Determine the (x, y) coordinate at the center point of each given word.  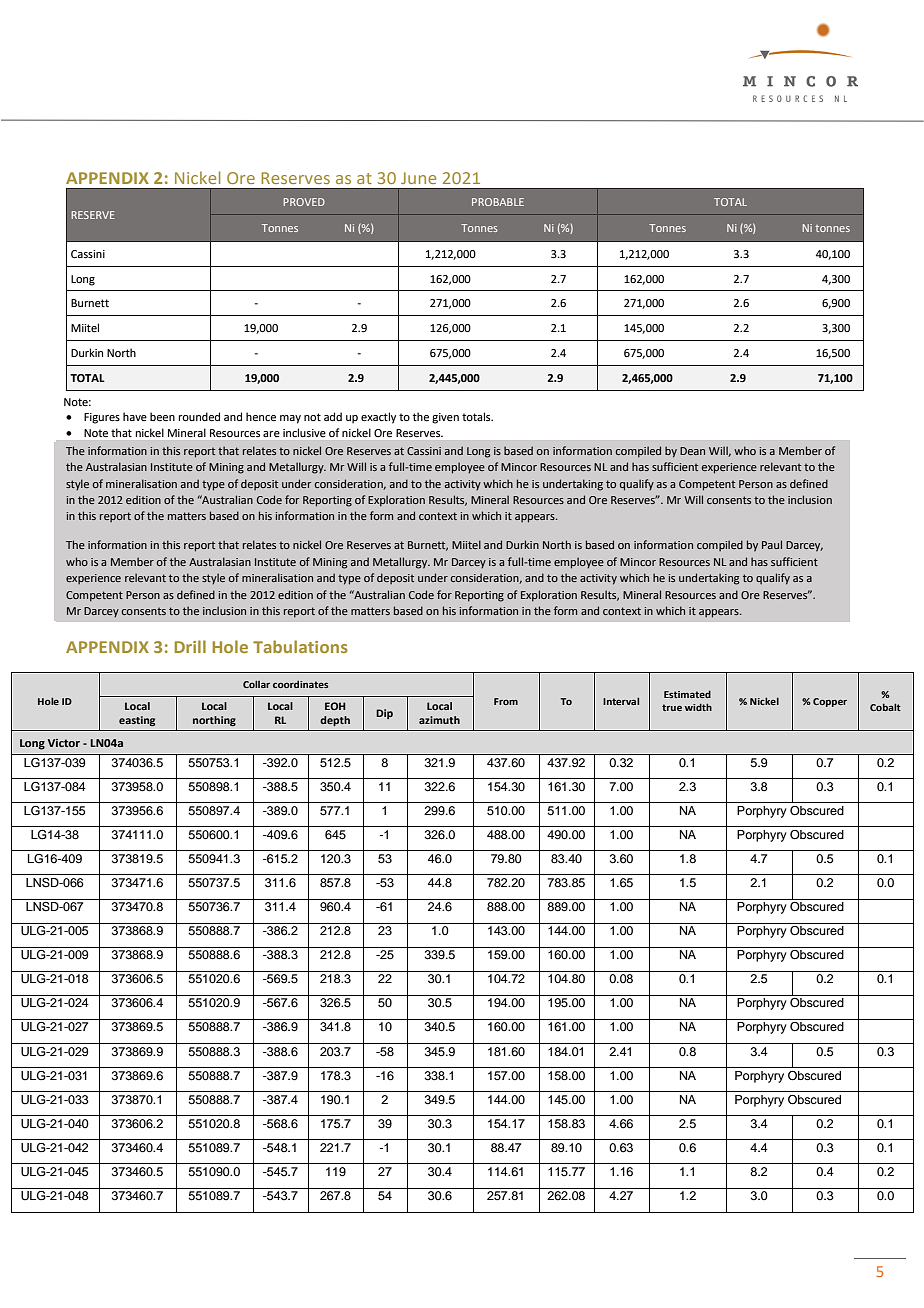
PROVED (304, 202)
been (162, 416)
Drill (190, 646)
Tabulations (300, 646)
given (445, 418)
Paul (772, 544)
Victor (64, 743)
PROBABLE (498, 202)
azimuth (439, 720)
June (419, 178)
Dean (692, 451)
